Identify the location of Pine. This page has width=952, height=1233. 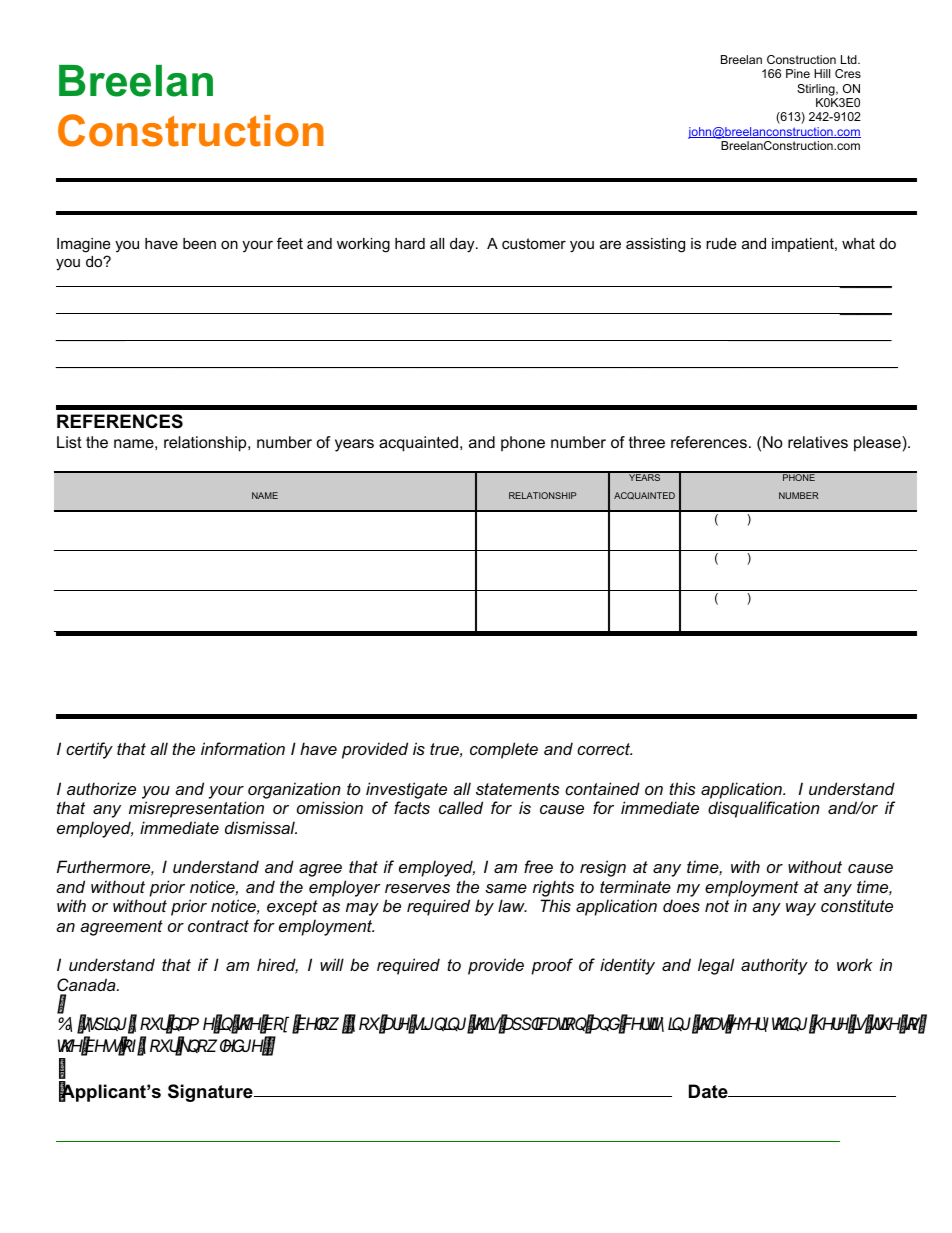
(798, 73).
